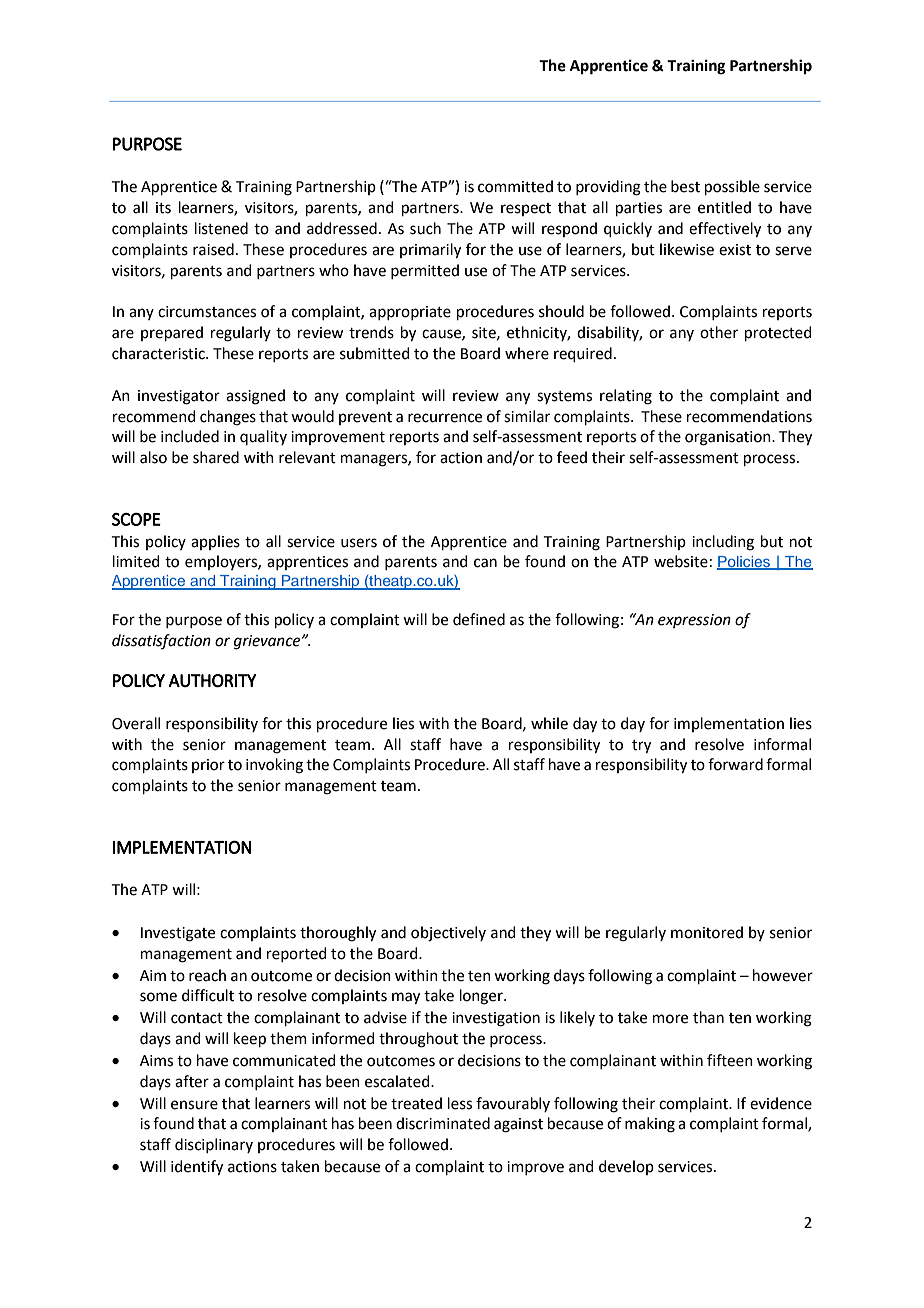  I want to click on expression, so click(694, 621).
